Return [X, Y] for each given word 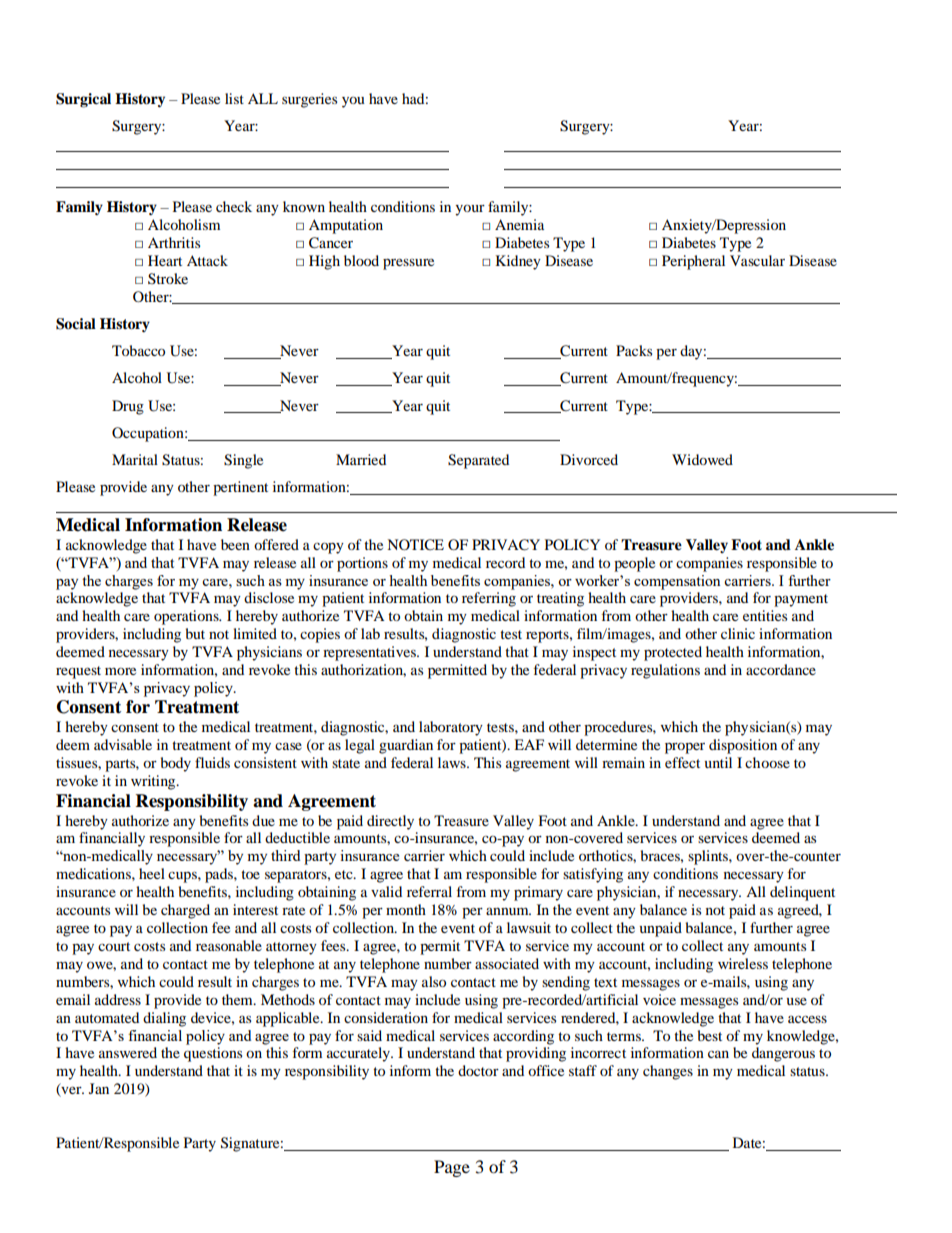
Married [361, 459]
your [470, 210]
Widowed [702, 459]
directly [390, 822]
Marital [135, 459]
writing [154, 782]
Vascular [757, 260]
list [234, 98]
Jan [99, 1088]
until [718, 762]
